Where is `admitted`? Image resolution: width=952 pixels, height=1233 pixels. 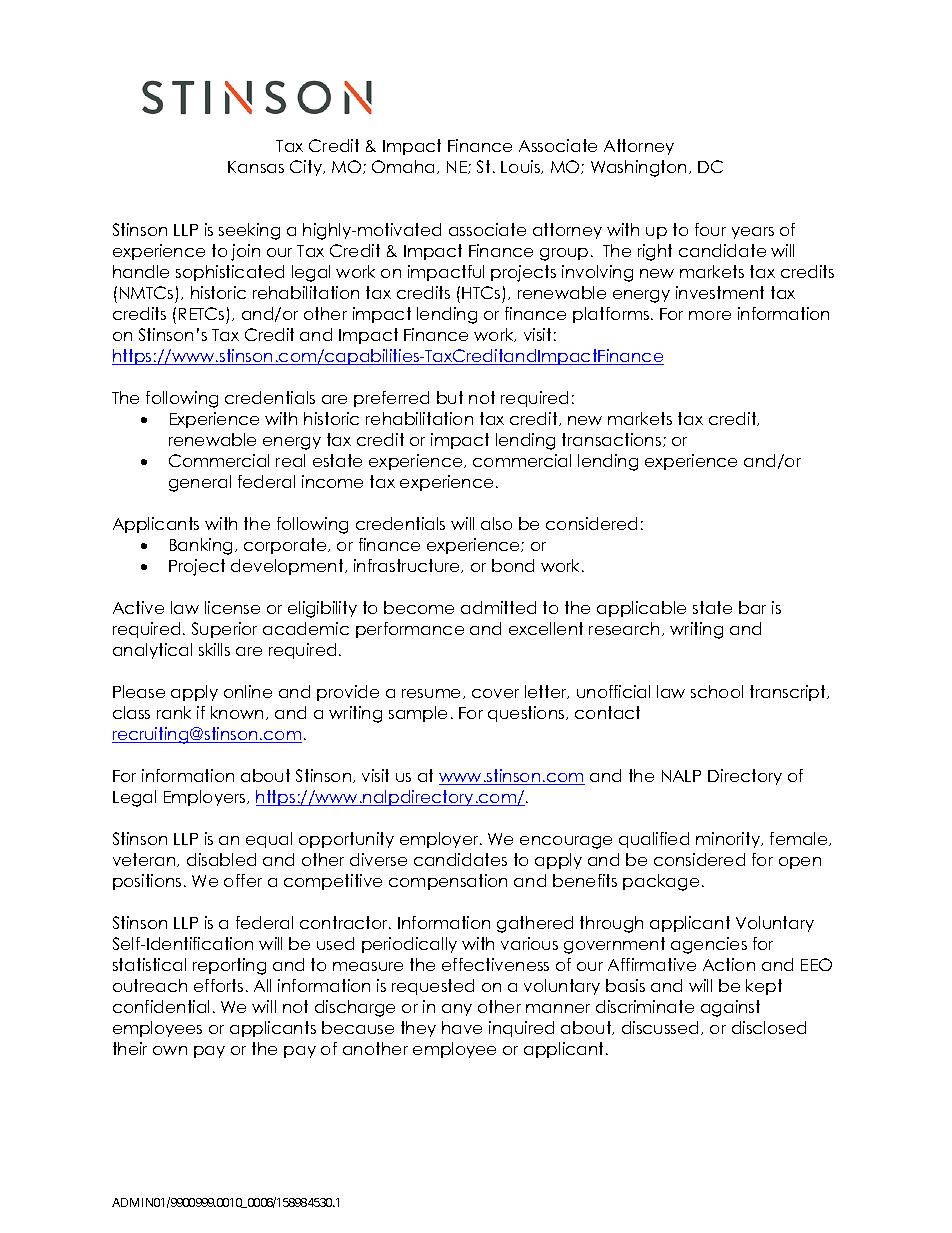 admitted is located at coordinates (498, 607).
